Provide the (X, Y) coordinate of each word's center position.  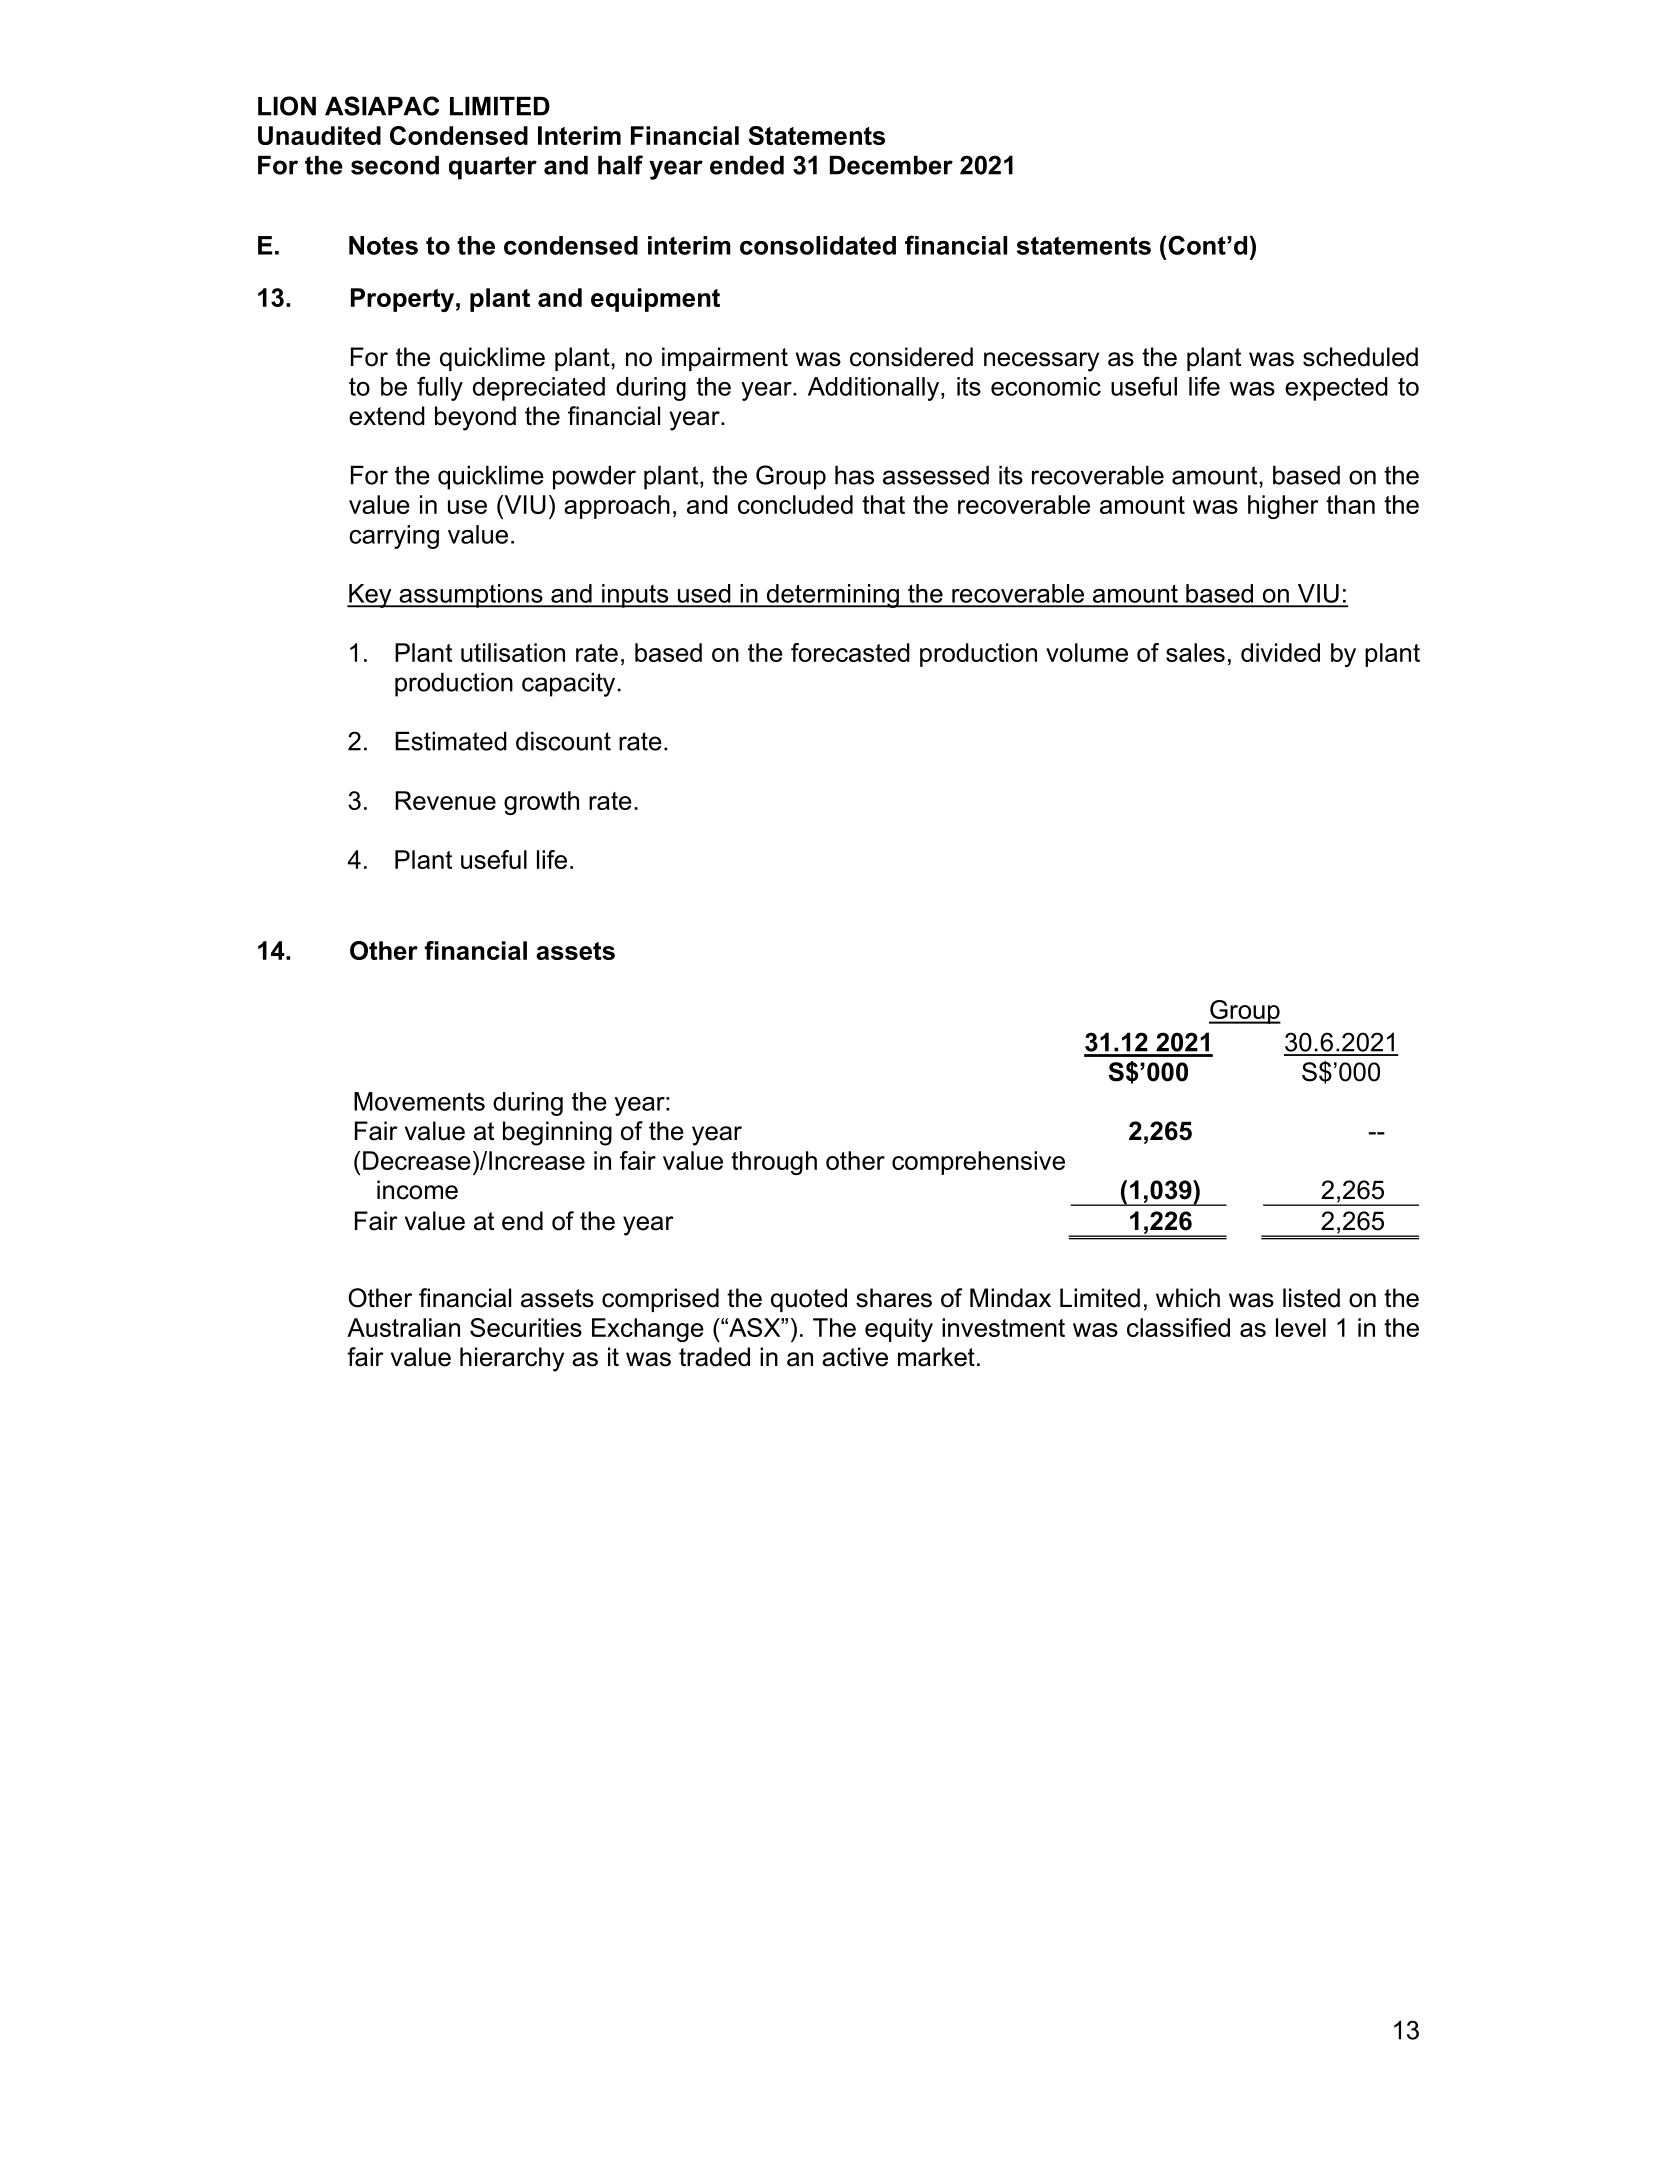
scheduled (1360, 357)
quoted (809, 1300)
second (395, 165)
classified (1178, 1327)
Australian (403, 1327)
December (891, 165)
